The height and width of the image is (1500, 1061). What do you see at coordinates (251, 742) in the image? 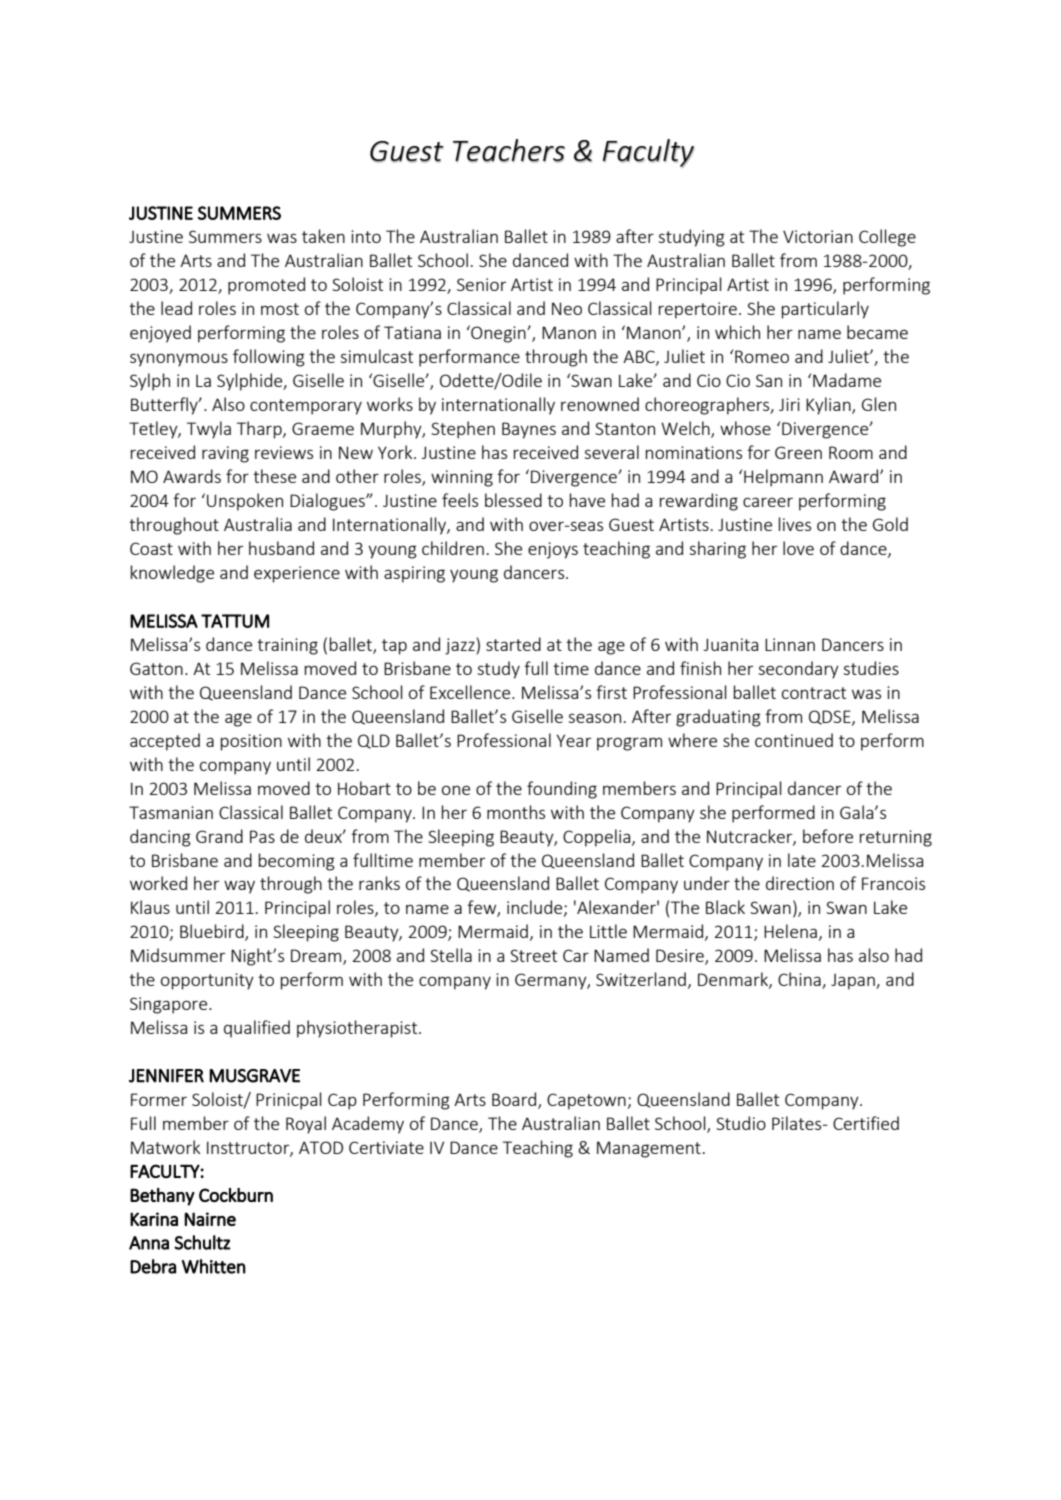
I see `position` at bounding box center [251, 742].
